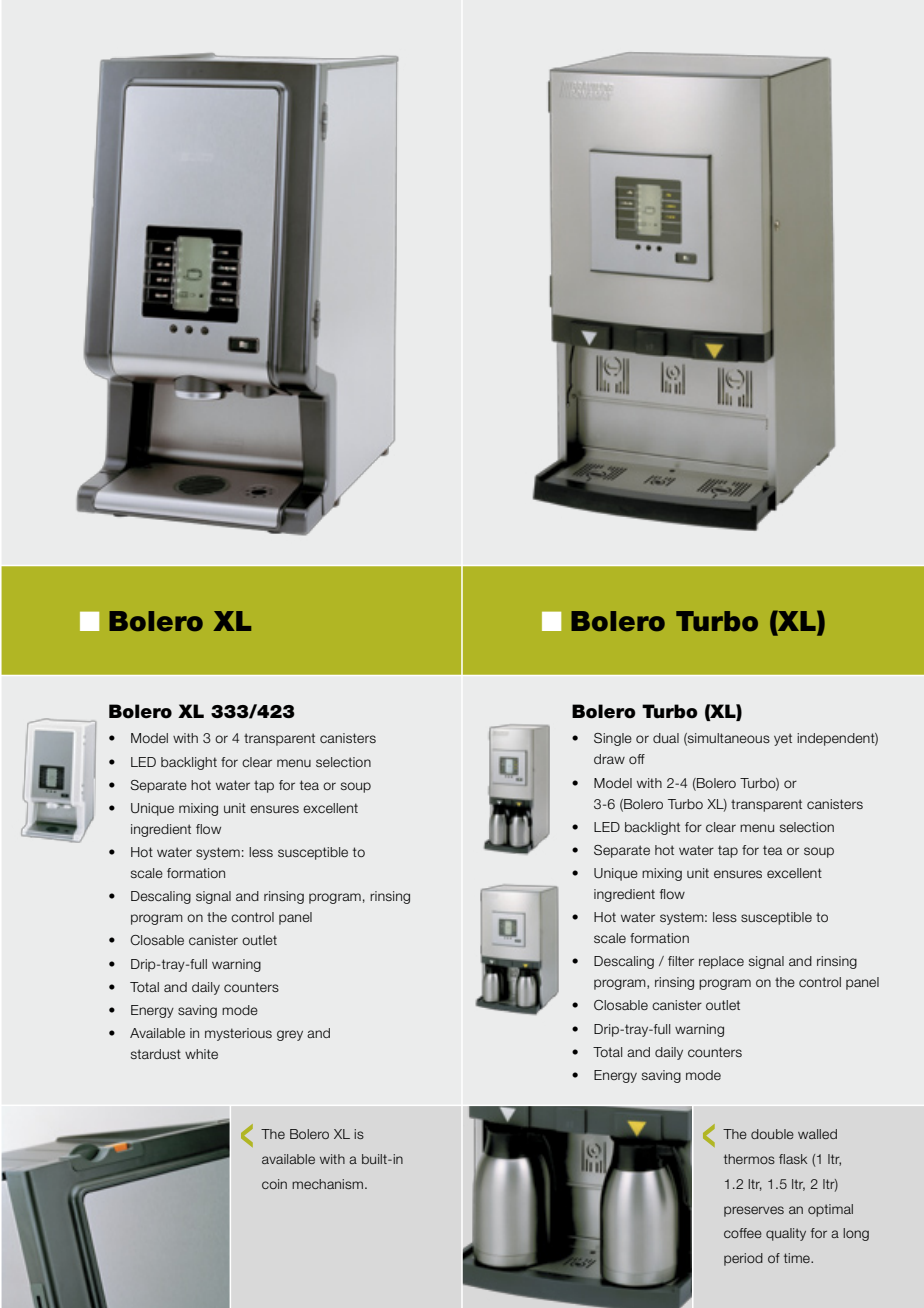 This image has height=1308, width=924. What do you see at coordinates (609, 759) in the image?
I see `draw` at bounding box center [609, 759].
